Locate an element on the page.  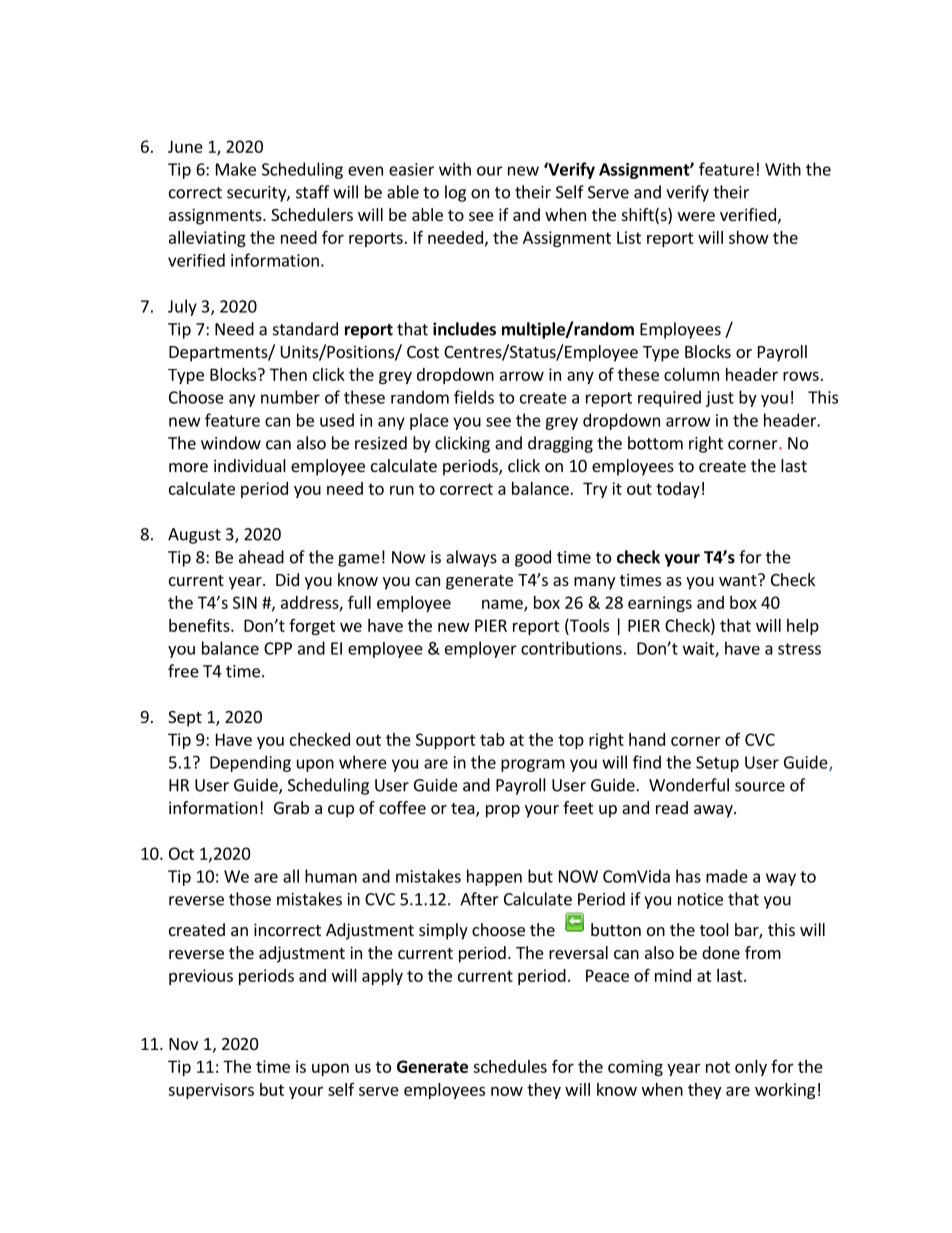
individual is located at coordinates (250, 465).
